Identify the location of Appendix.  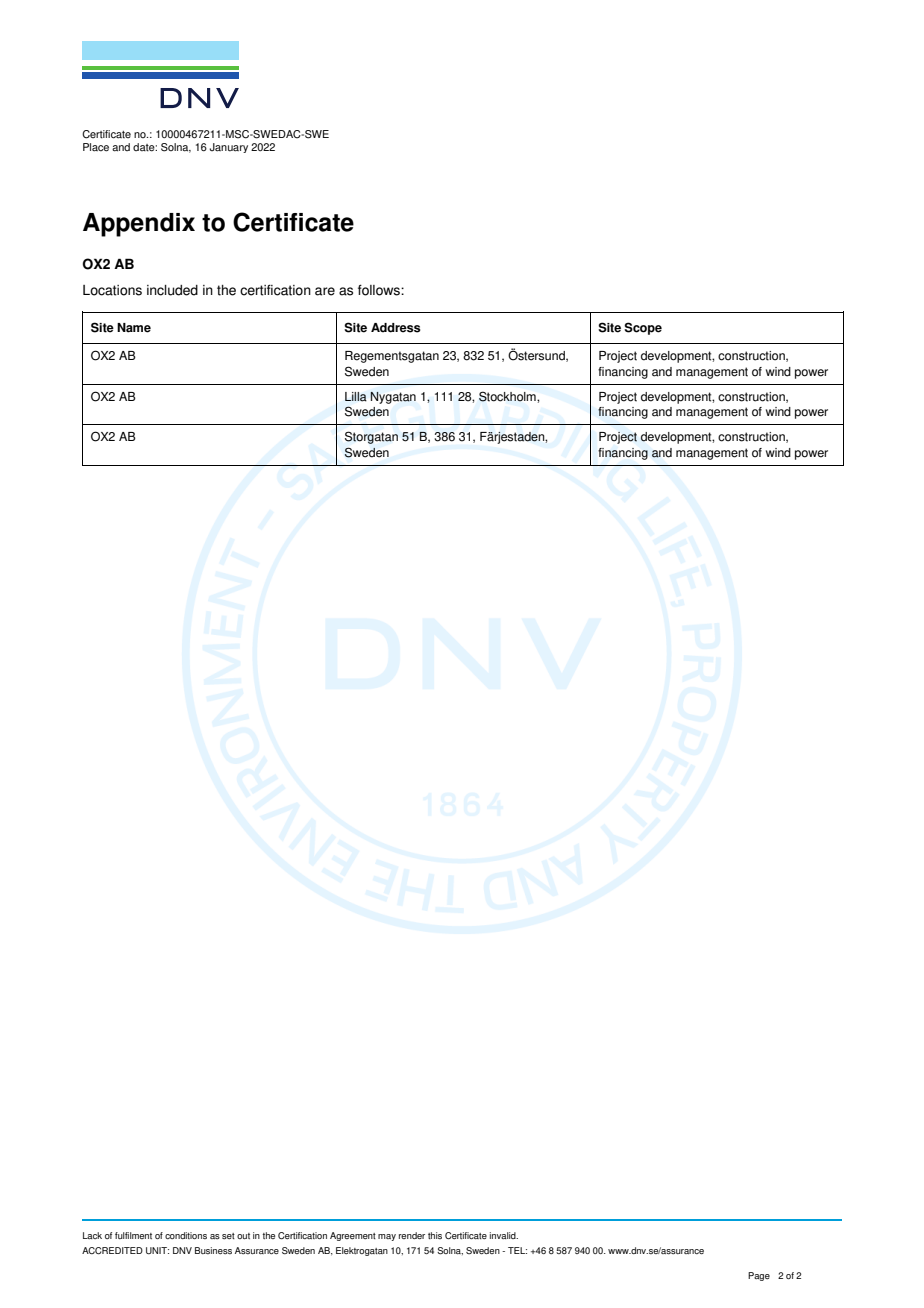
(139, 225).
